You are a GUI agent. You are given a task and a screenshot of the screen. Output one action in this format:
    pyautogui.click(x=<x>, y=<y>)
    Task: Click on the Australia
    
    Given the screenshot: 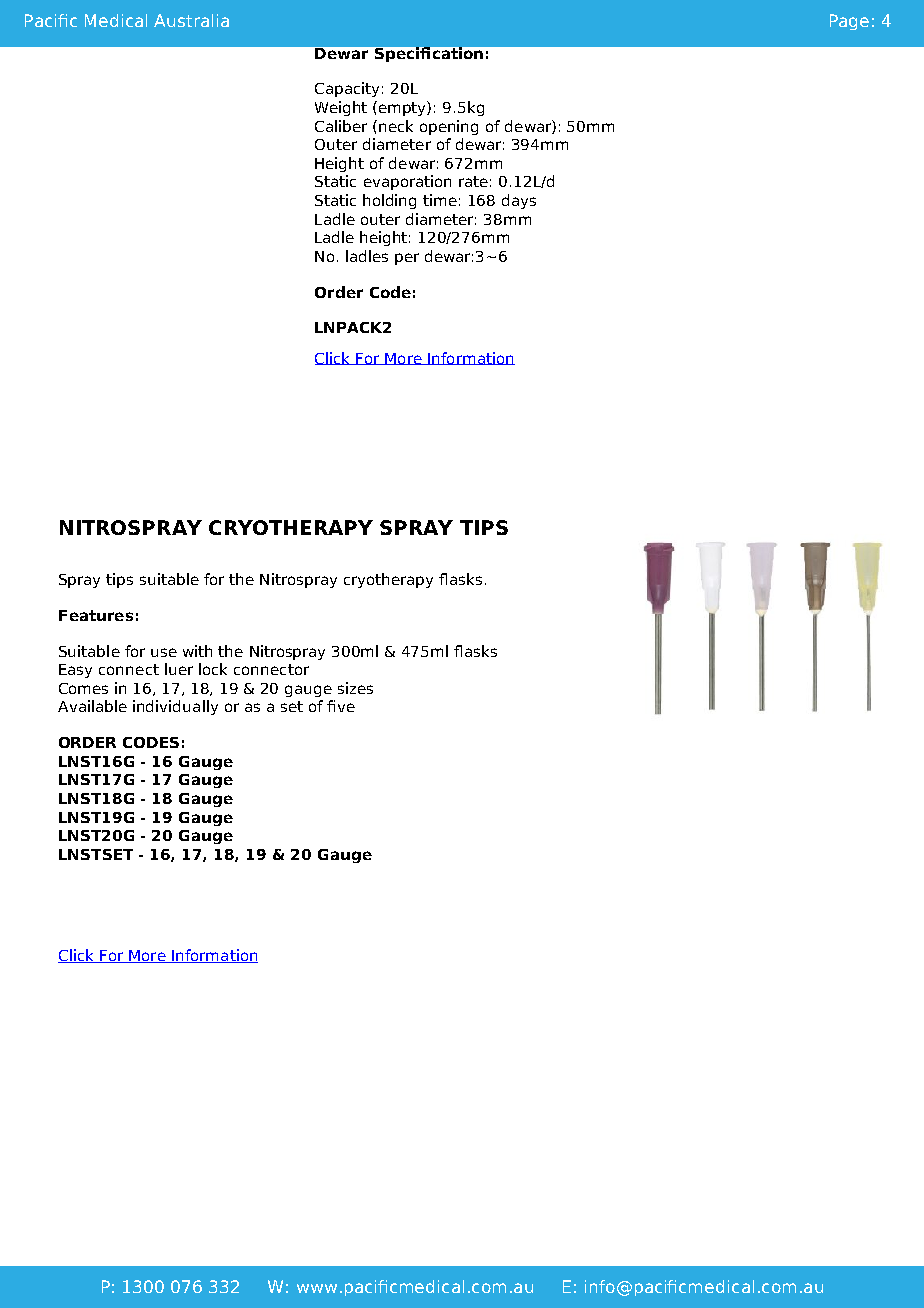 What is the action you would take?
    pyautogui.click(x=191, y=20)
